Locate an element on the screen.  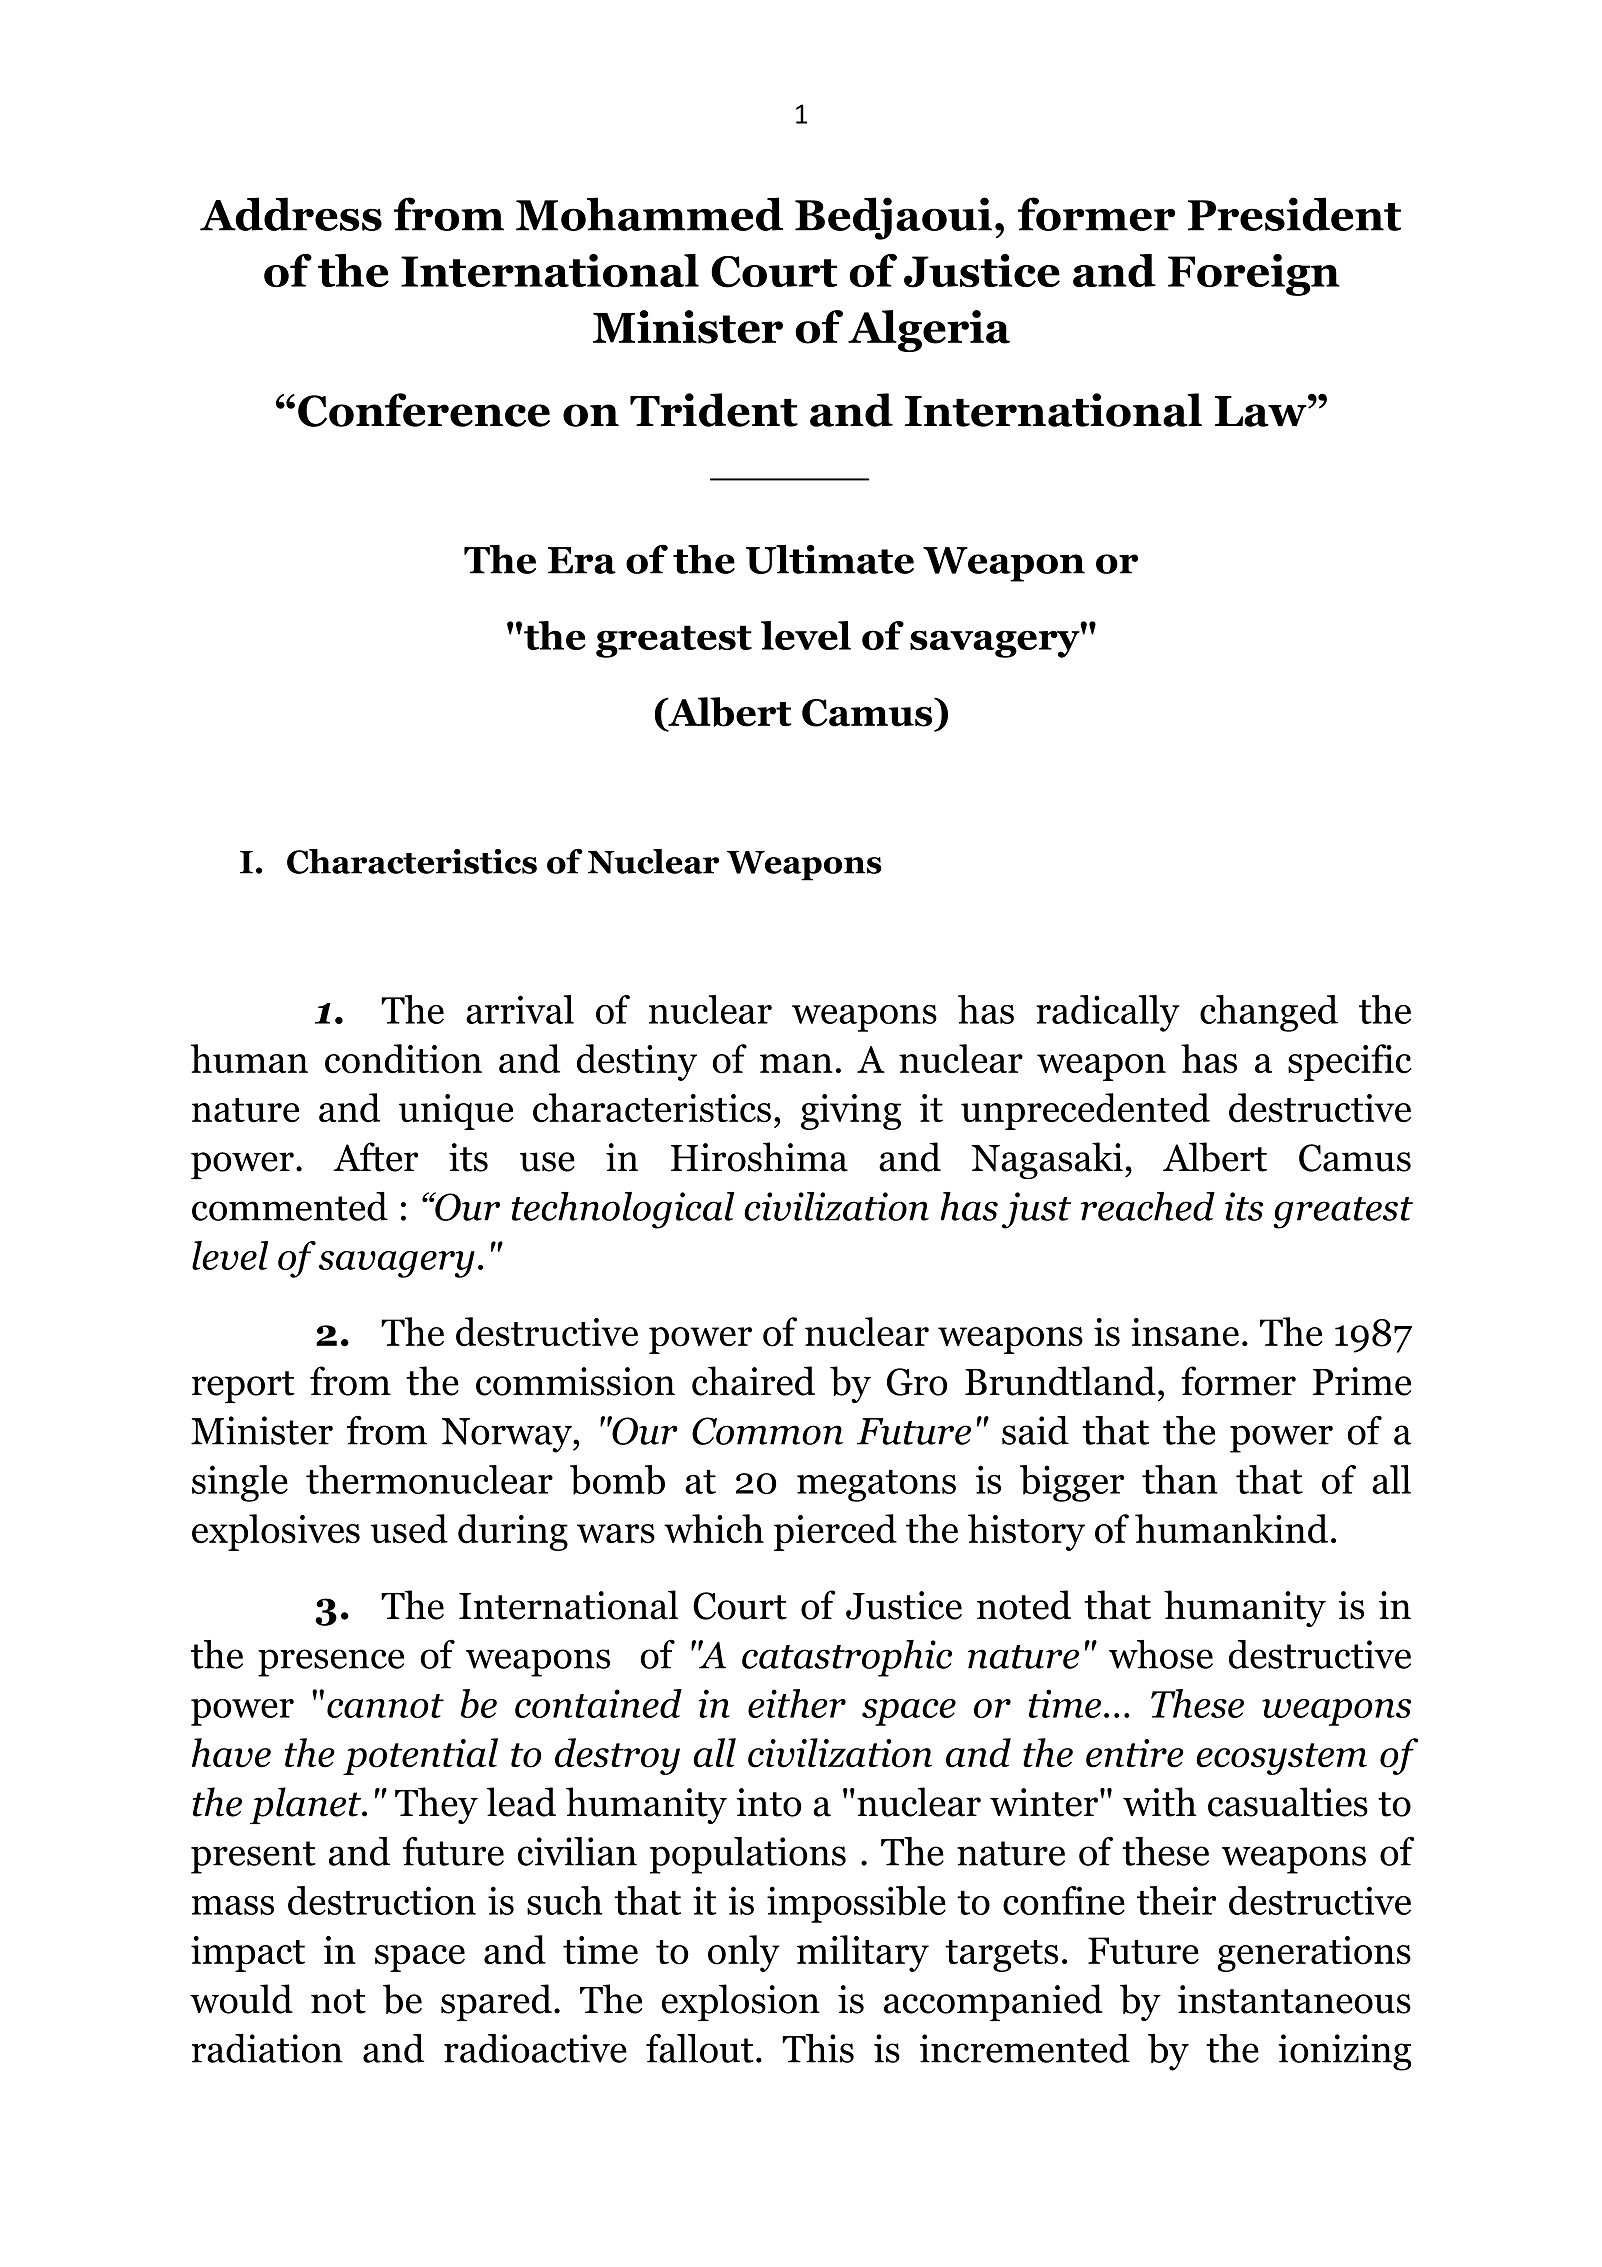
After is located at coordinates (375, 1157).
